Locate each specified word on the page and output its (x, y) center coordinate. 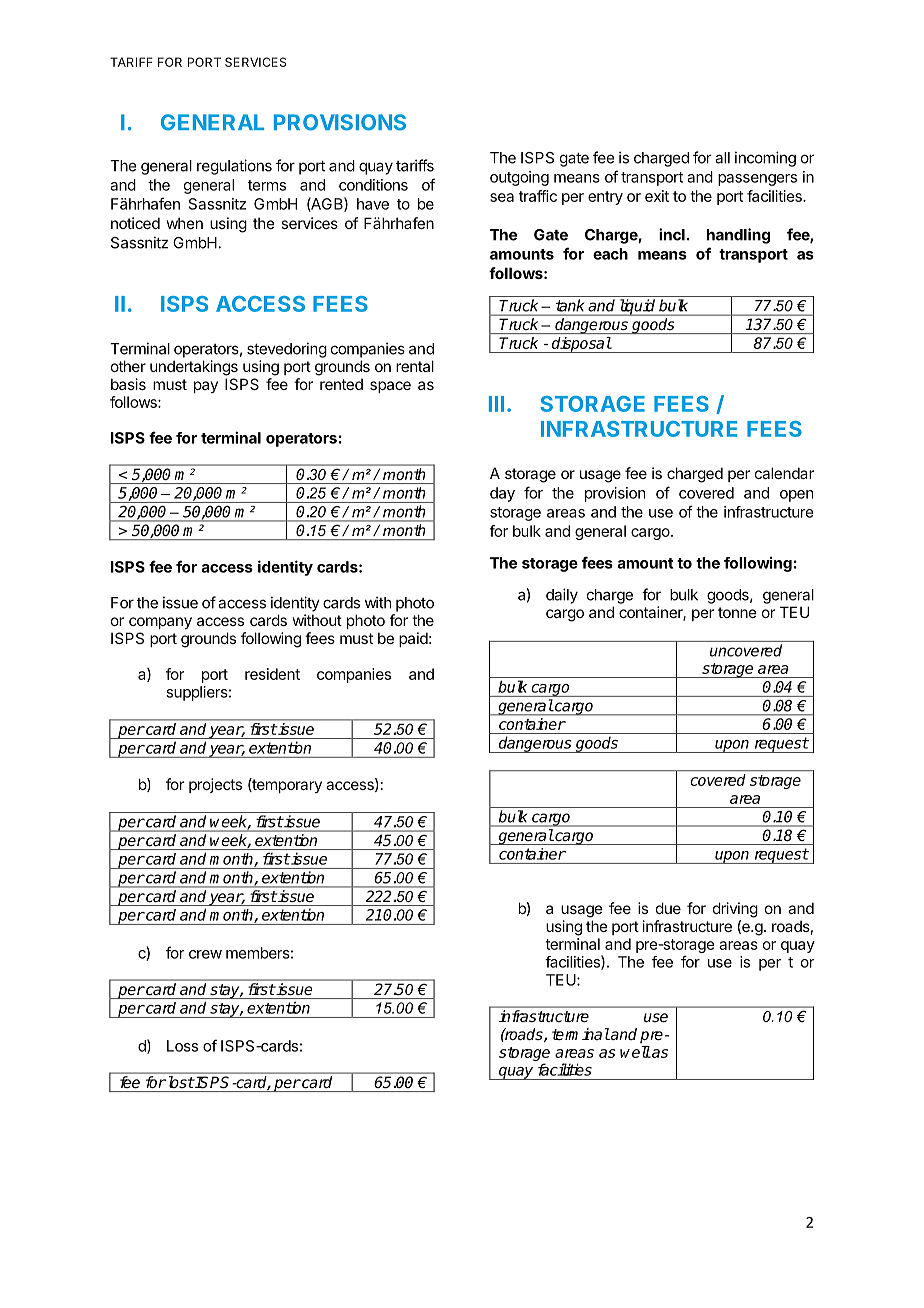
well (635, 1052)
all (722, 158)
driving (735, 910)
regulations (234, 167)
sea (502, 197)
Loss (182, 1046)
